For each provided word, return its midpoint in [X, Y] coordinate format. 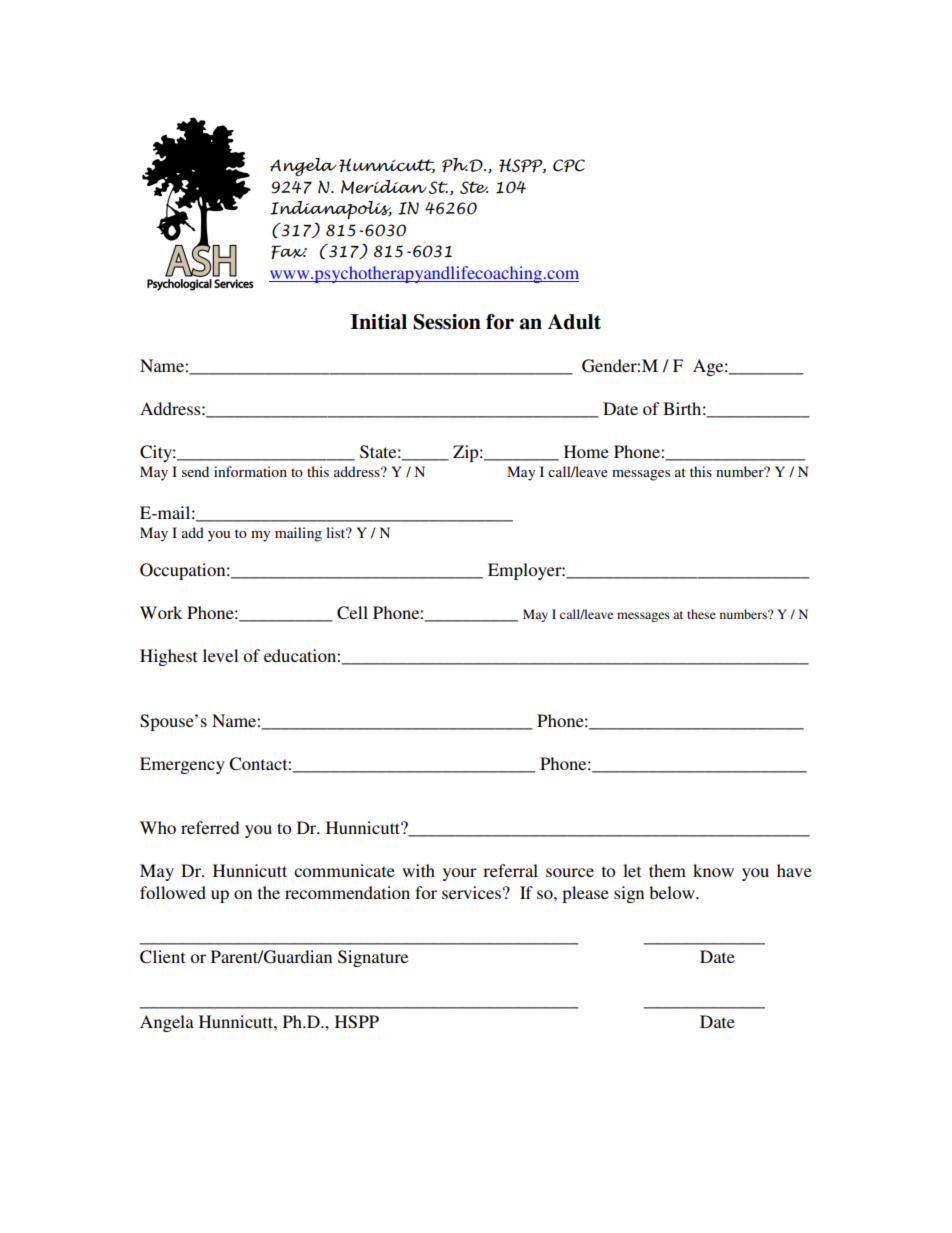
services [471, 892]
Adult [574, 322]
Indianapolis [331, 210]
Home [586, 451]
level [220, 655]
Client [162, 957]
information [250, 471]
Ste [474, 187]
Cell [352, 613]
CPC [569, 165]
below [673, 892]
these [701, 614]
